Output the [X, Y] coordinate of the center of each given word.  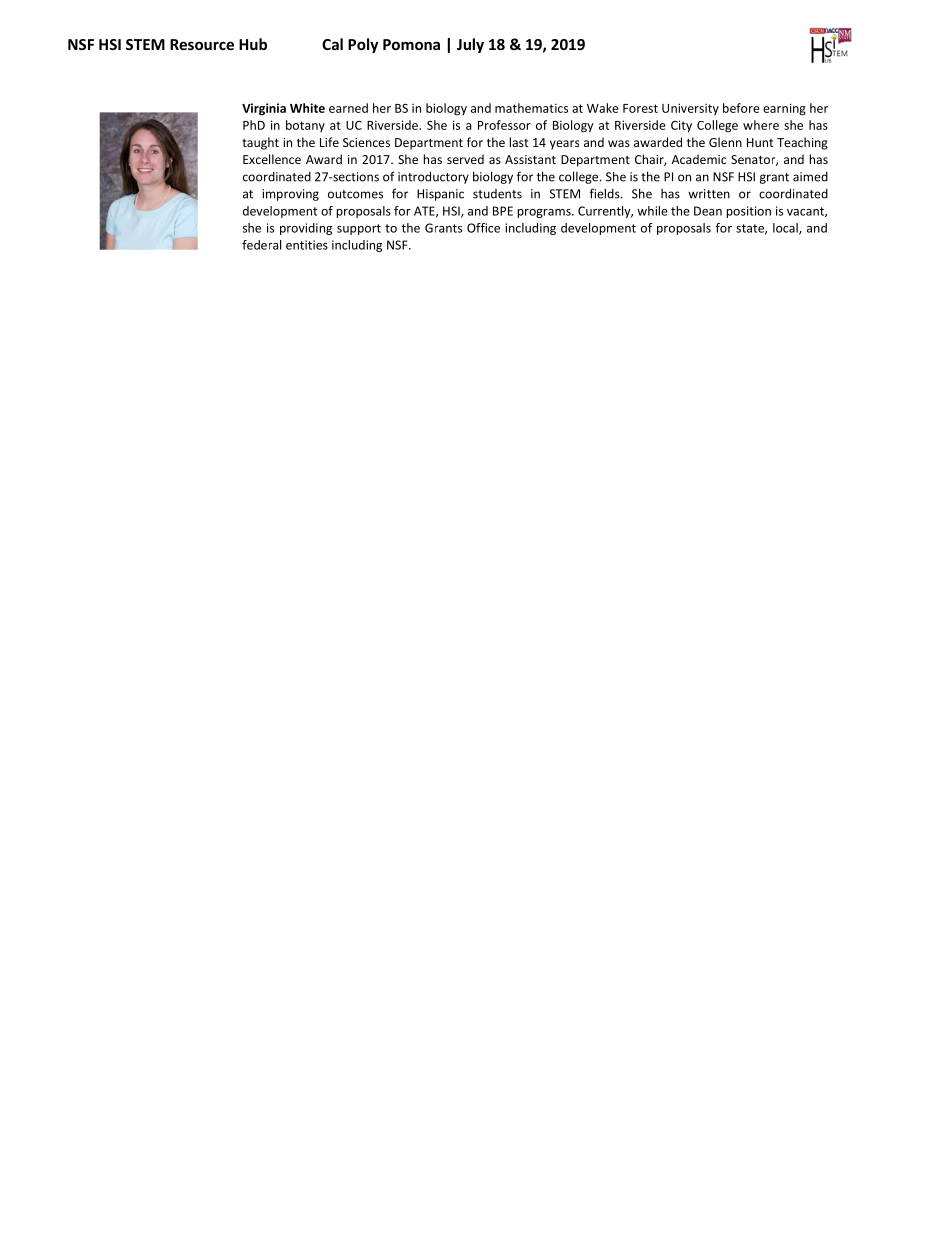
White [307, 108]
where [761, 125]
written [709, 194]
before [741, 108]
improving [290, 195]
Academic [699, 159]
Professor [504, 125]
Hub [253, 44]
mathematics [531, 108]
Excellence [272, 159]
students [497, 194]
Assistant [530, 159]
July [470, 45]
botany [305, 126]
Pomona [411, 44]
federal [261, 245]
